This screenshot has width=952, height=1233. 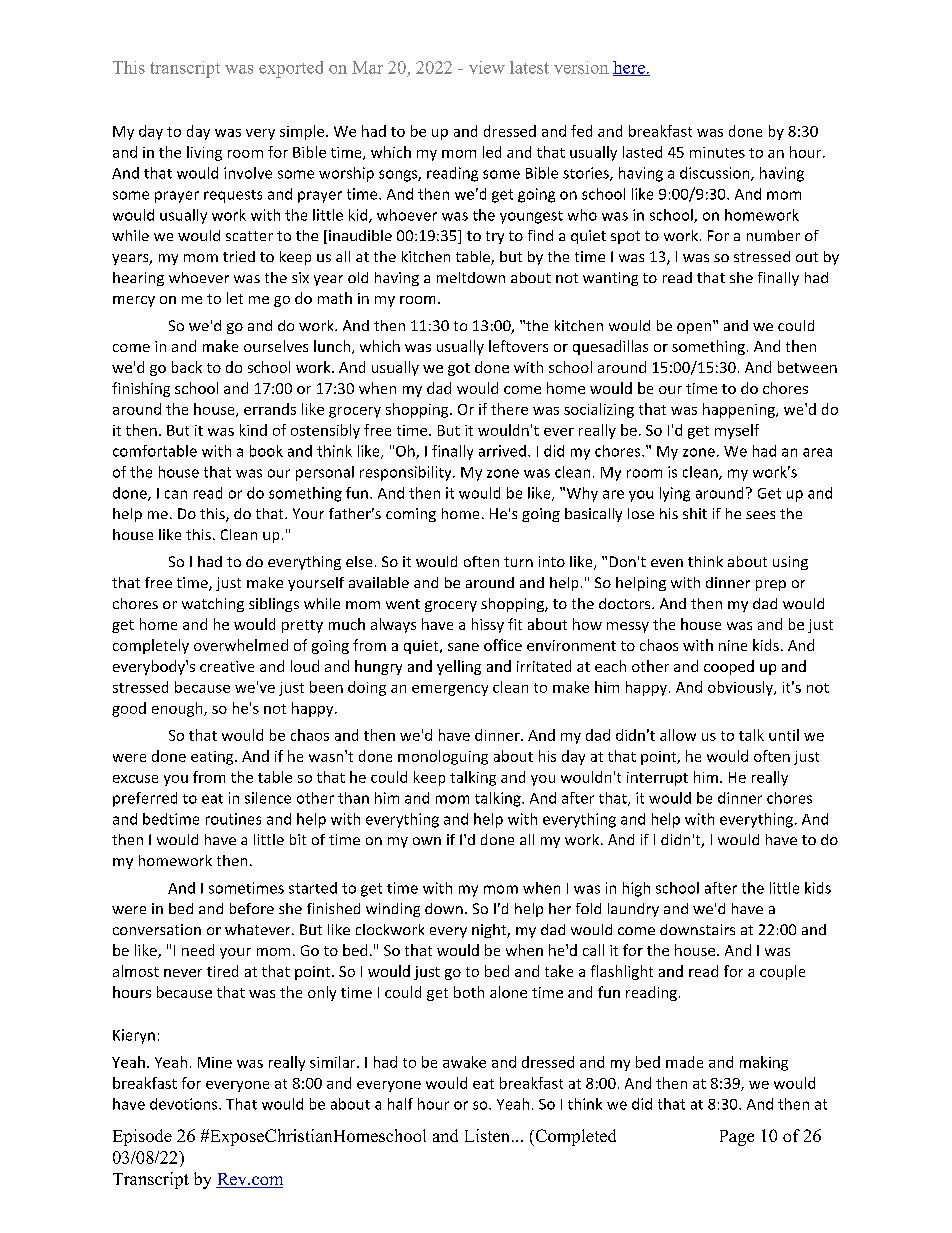 I want to click on high, so click(x=636, y=889).
